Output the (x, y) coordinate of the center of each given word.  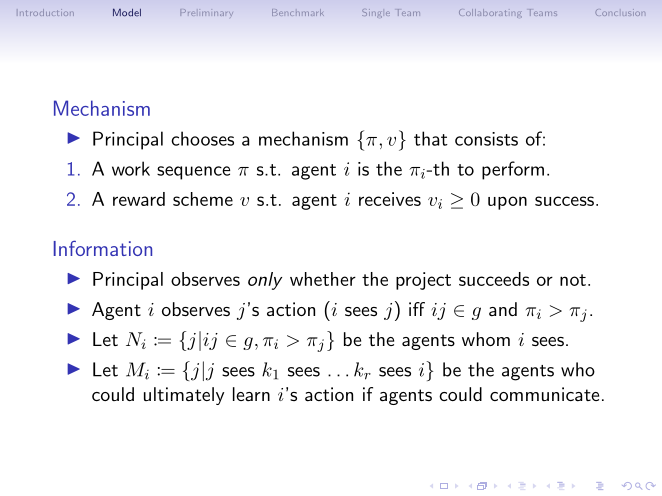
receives (390, 199)
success (564, 201)
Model (127, 12)
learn (251, 394)
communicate (544, 394)
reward (139, 199)
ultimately (184, 396)
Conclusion (619, 12)
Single (376, 13)
